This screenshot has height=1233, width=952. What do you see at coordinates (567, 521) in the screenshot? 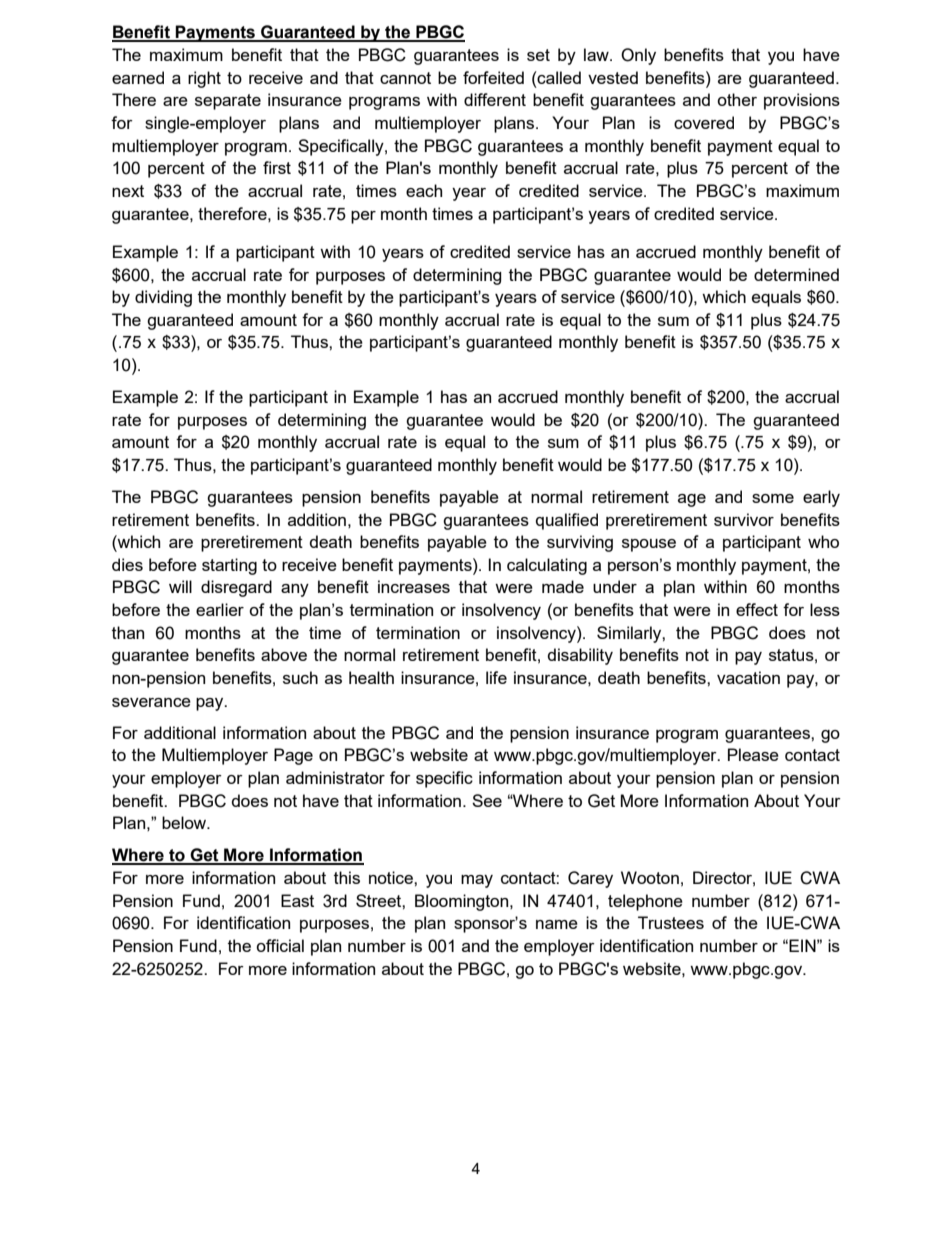
I see `qualified` at bounding box center [567, 521].
